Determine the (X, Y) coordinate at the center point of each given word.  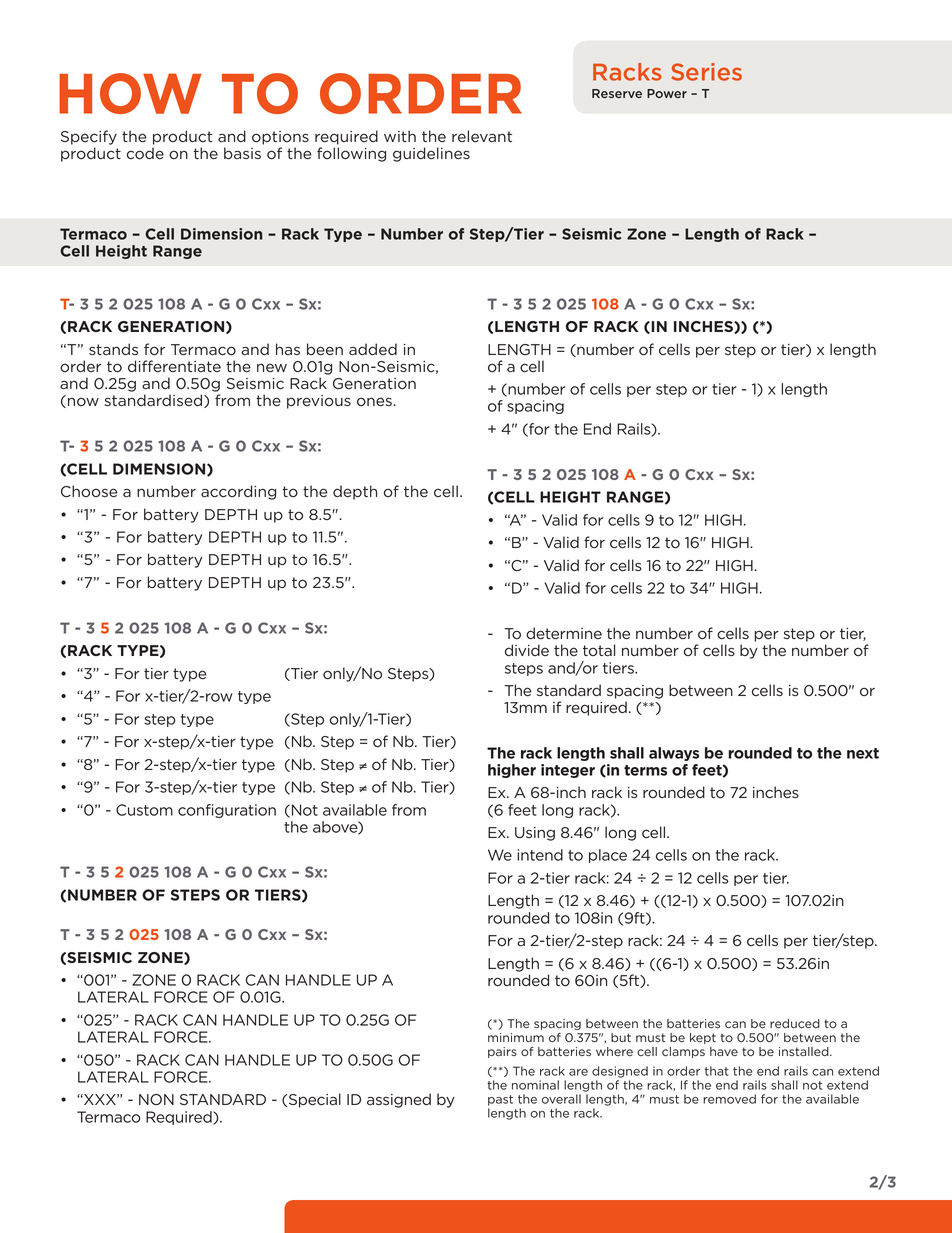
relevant (482, 136)
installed (805, 1051)
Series (706, 72)
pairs (502, 1052)
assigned (399, 1100)
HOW (130, 93)
